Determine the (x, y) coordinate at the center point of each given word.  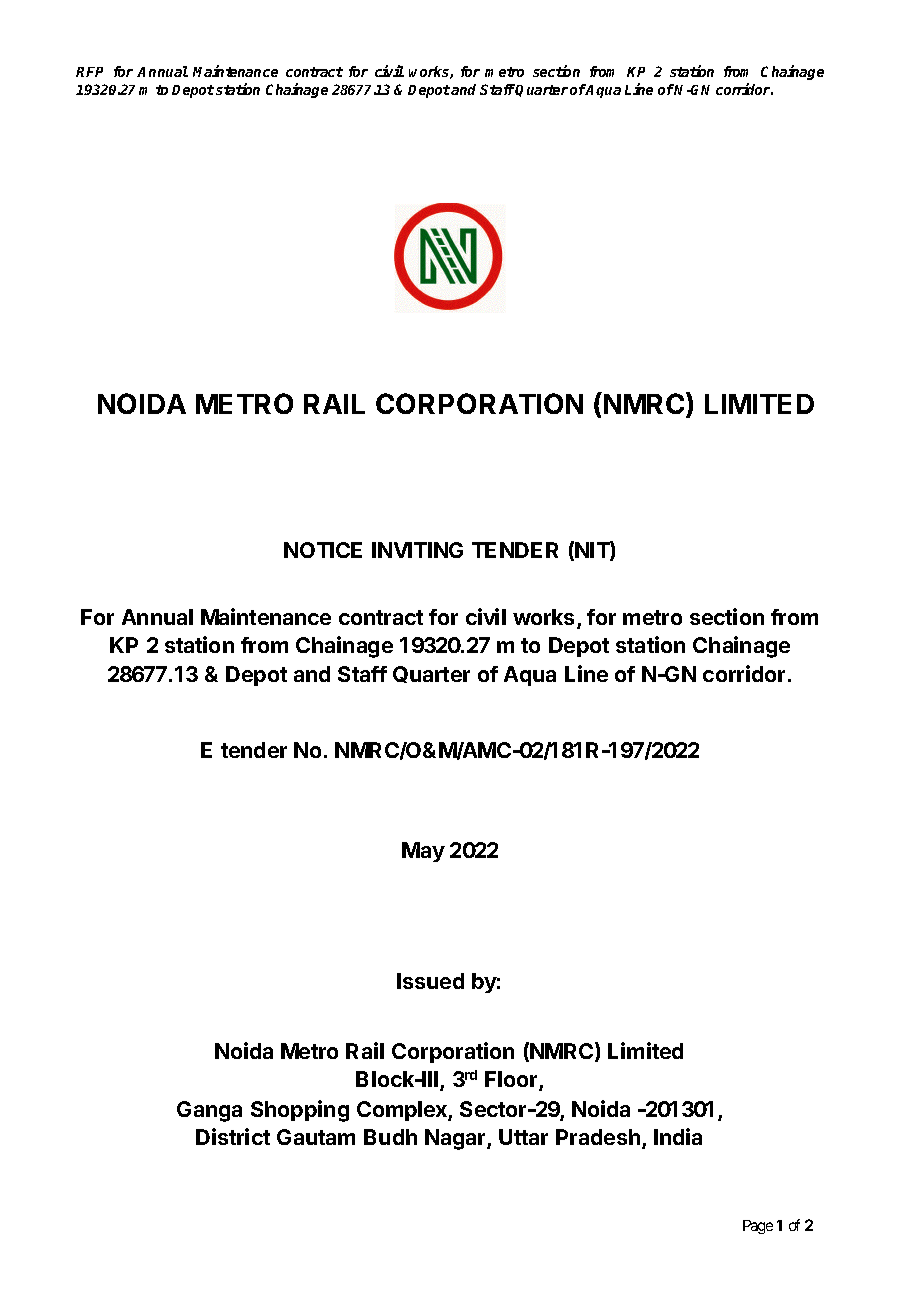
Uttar (523, 1137)
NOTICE (323, 550)
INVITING (417, 550)
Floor (512, 1081)
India (678, 1136)
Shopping (300, 1111)
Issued (430, 981)
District (233, 1136)
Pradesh (598, 1137)
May (423, 852)
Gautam (316, 1137)
